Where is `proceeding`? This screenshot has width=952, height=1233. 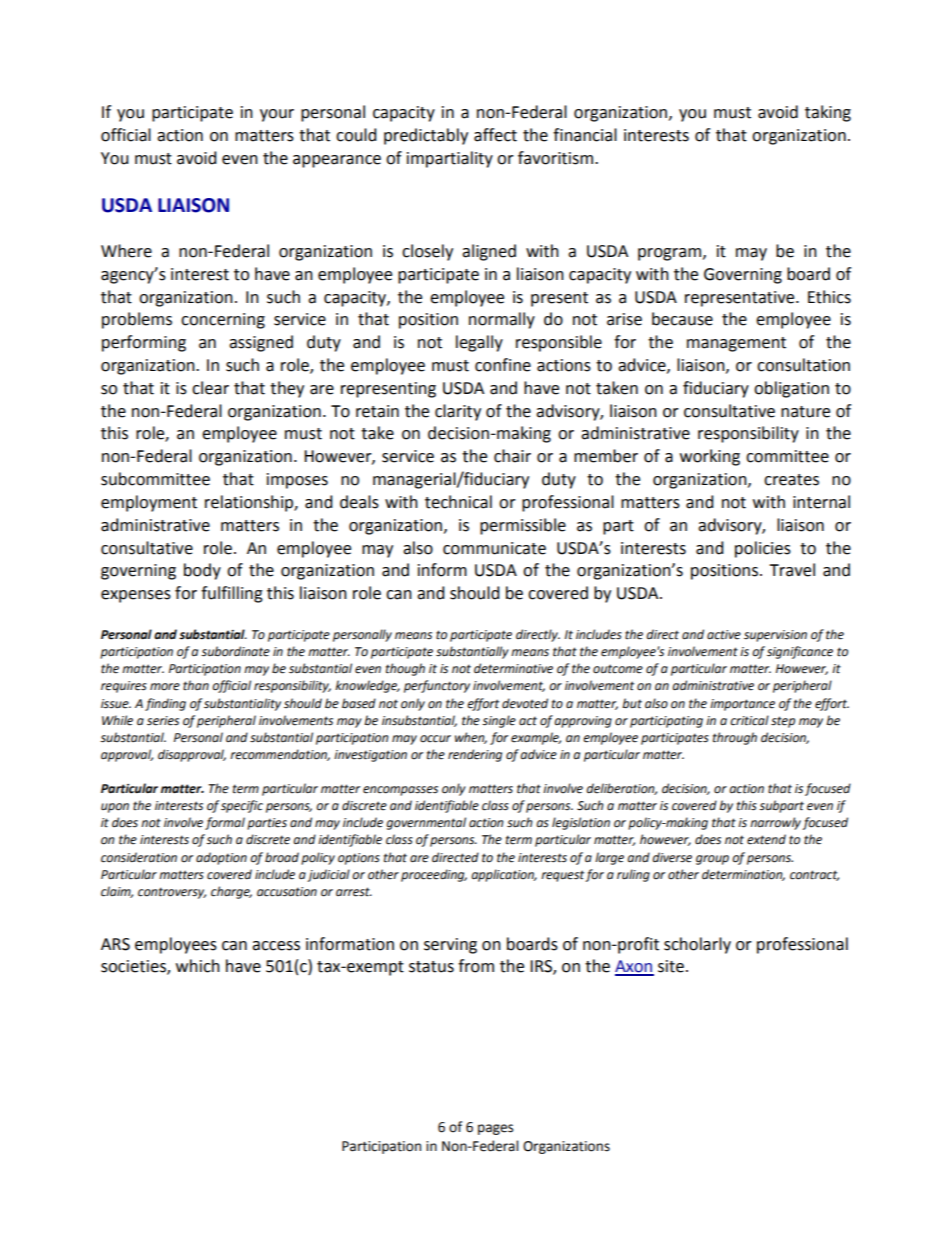
proceeding is located at coordinates (434, 875).
